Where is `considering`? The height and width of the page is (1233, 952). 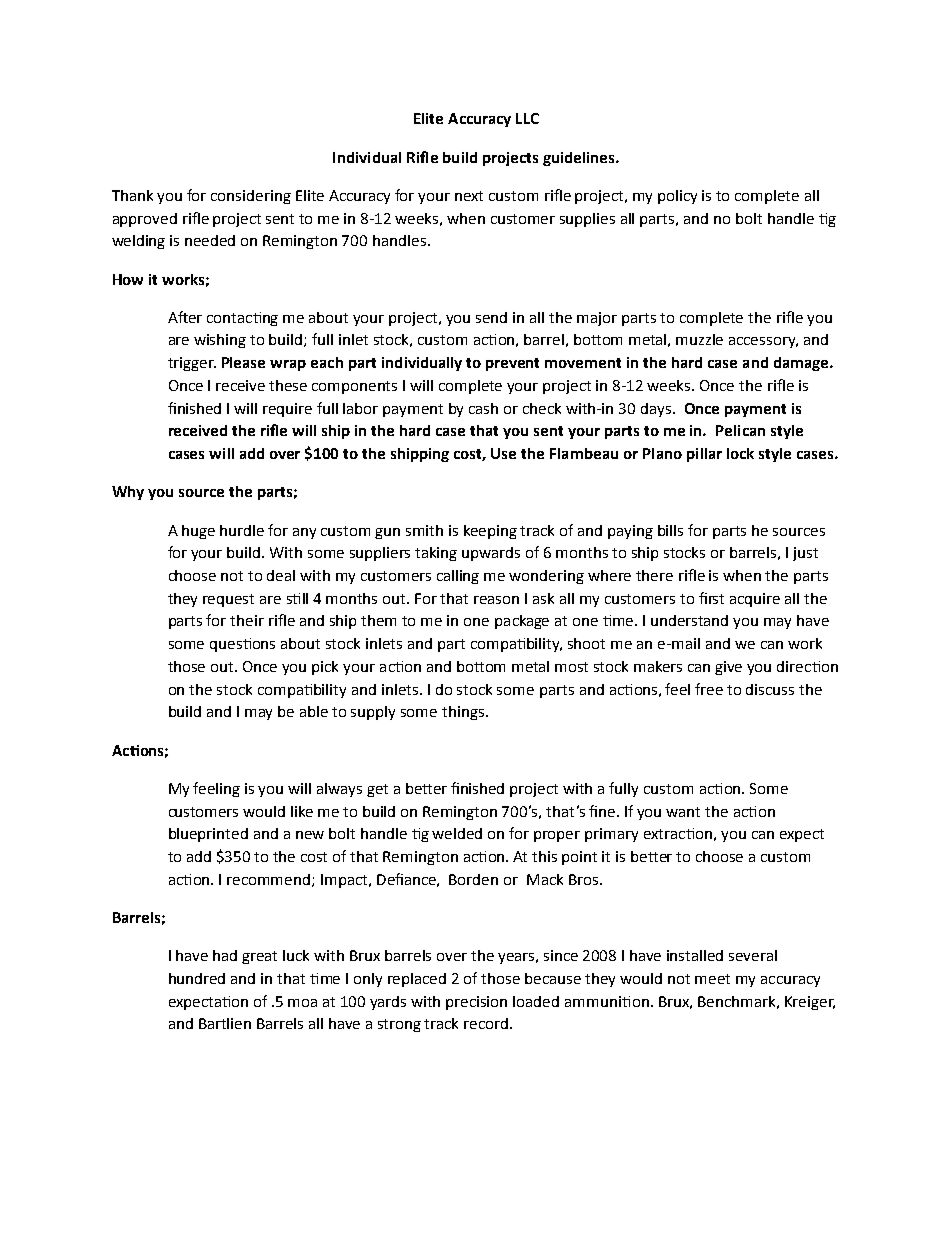 considering is located at coordinates (251, 197).
